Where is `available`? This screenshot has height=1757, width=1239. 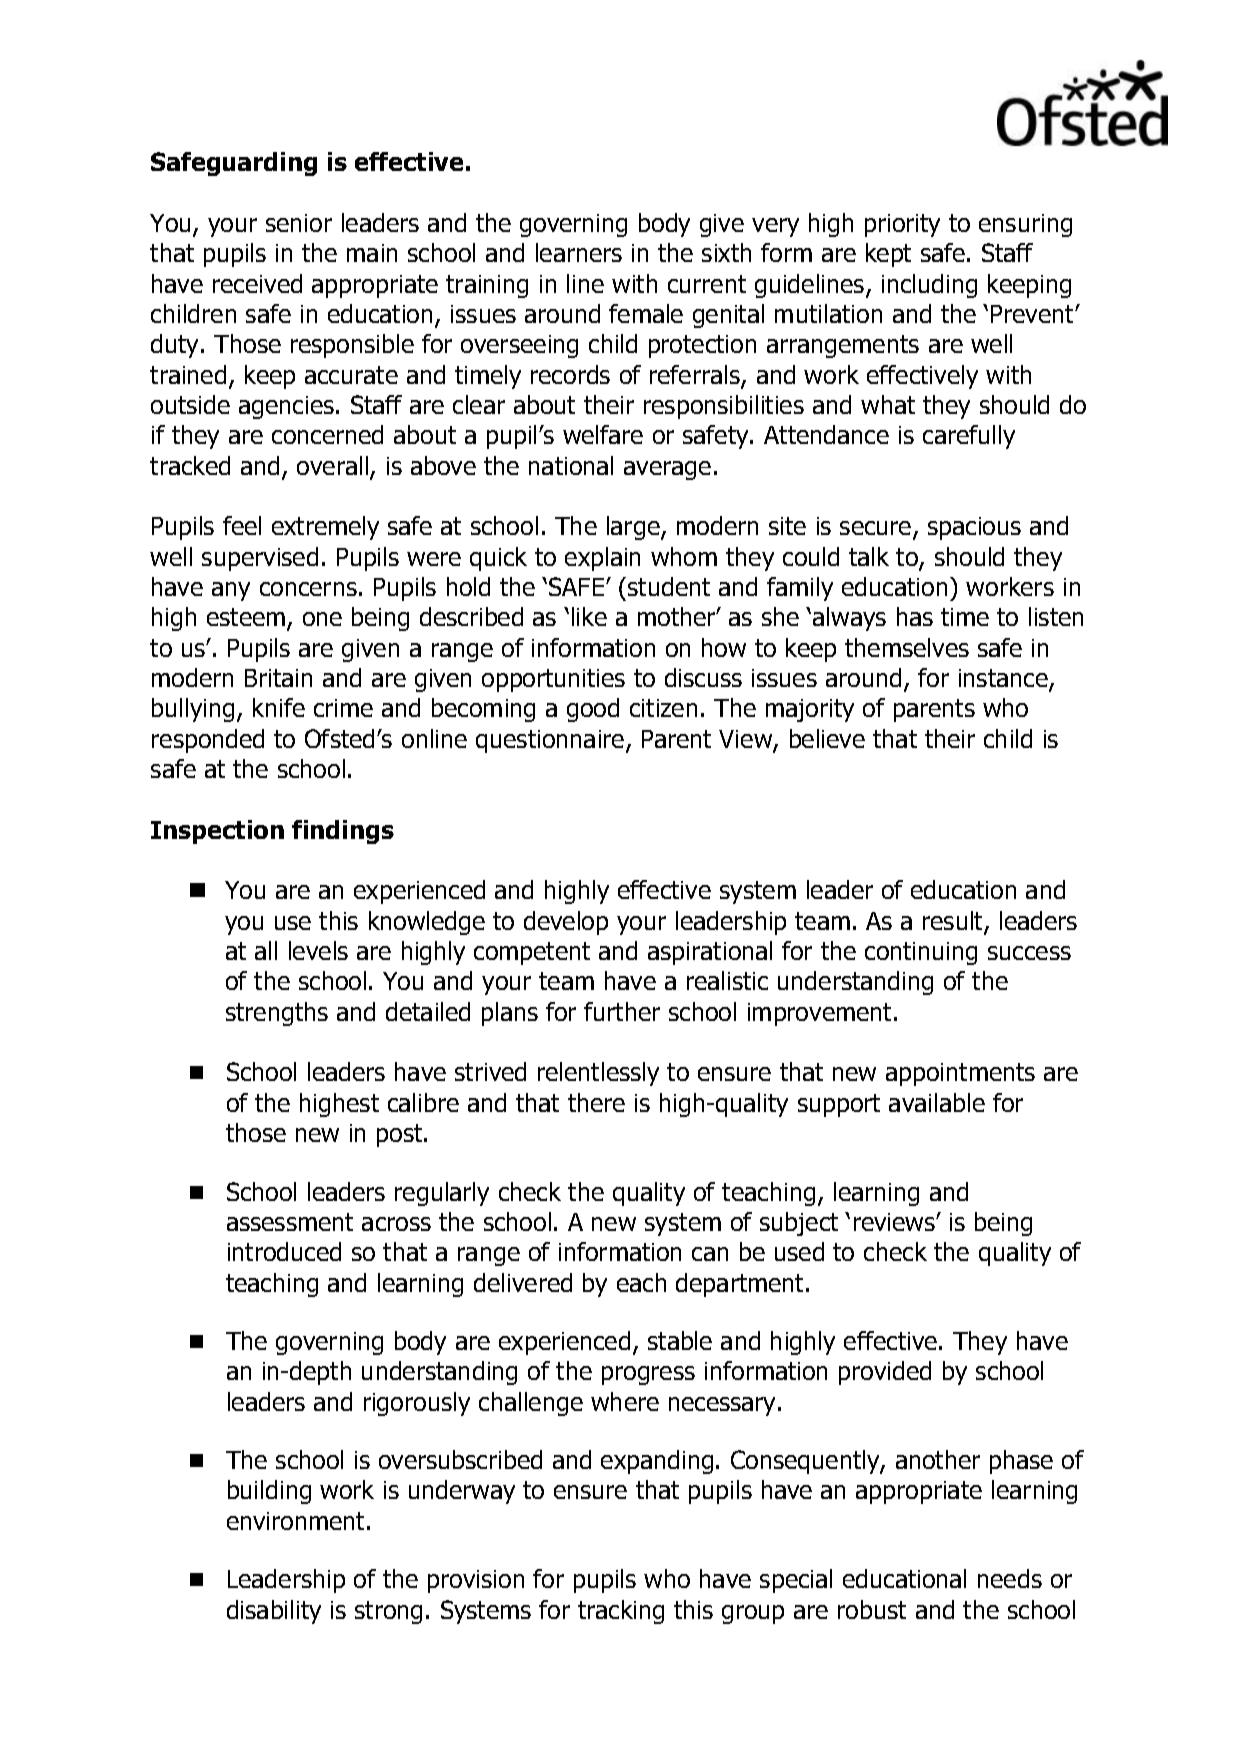
available is located at coordinates (937, 1102).
